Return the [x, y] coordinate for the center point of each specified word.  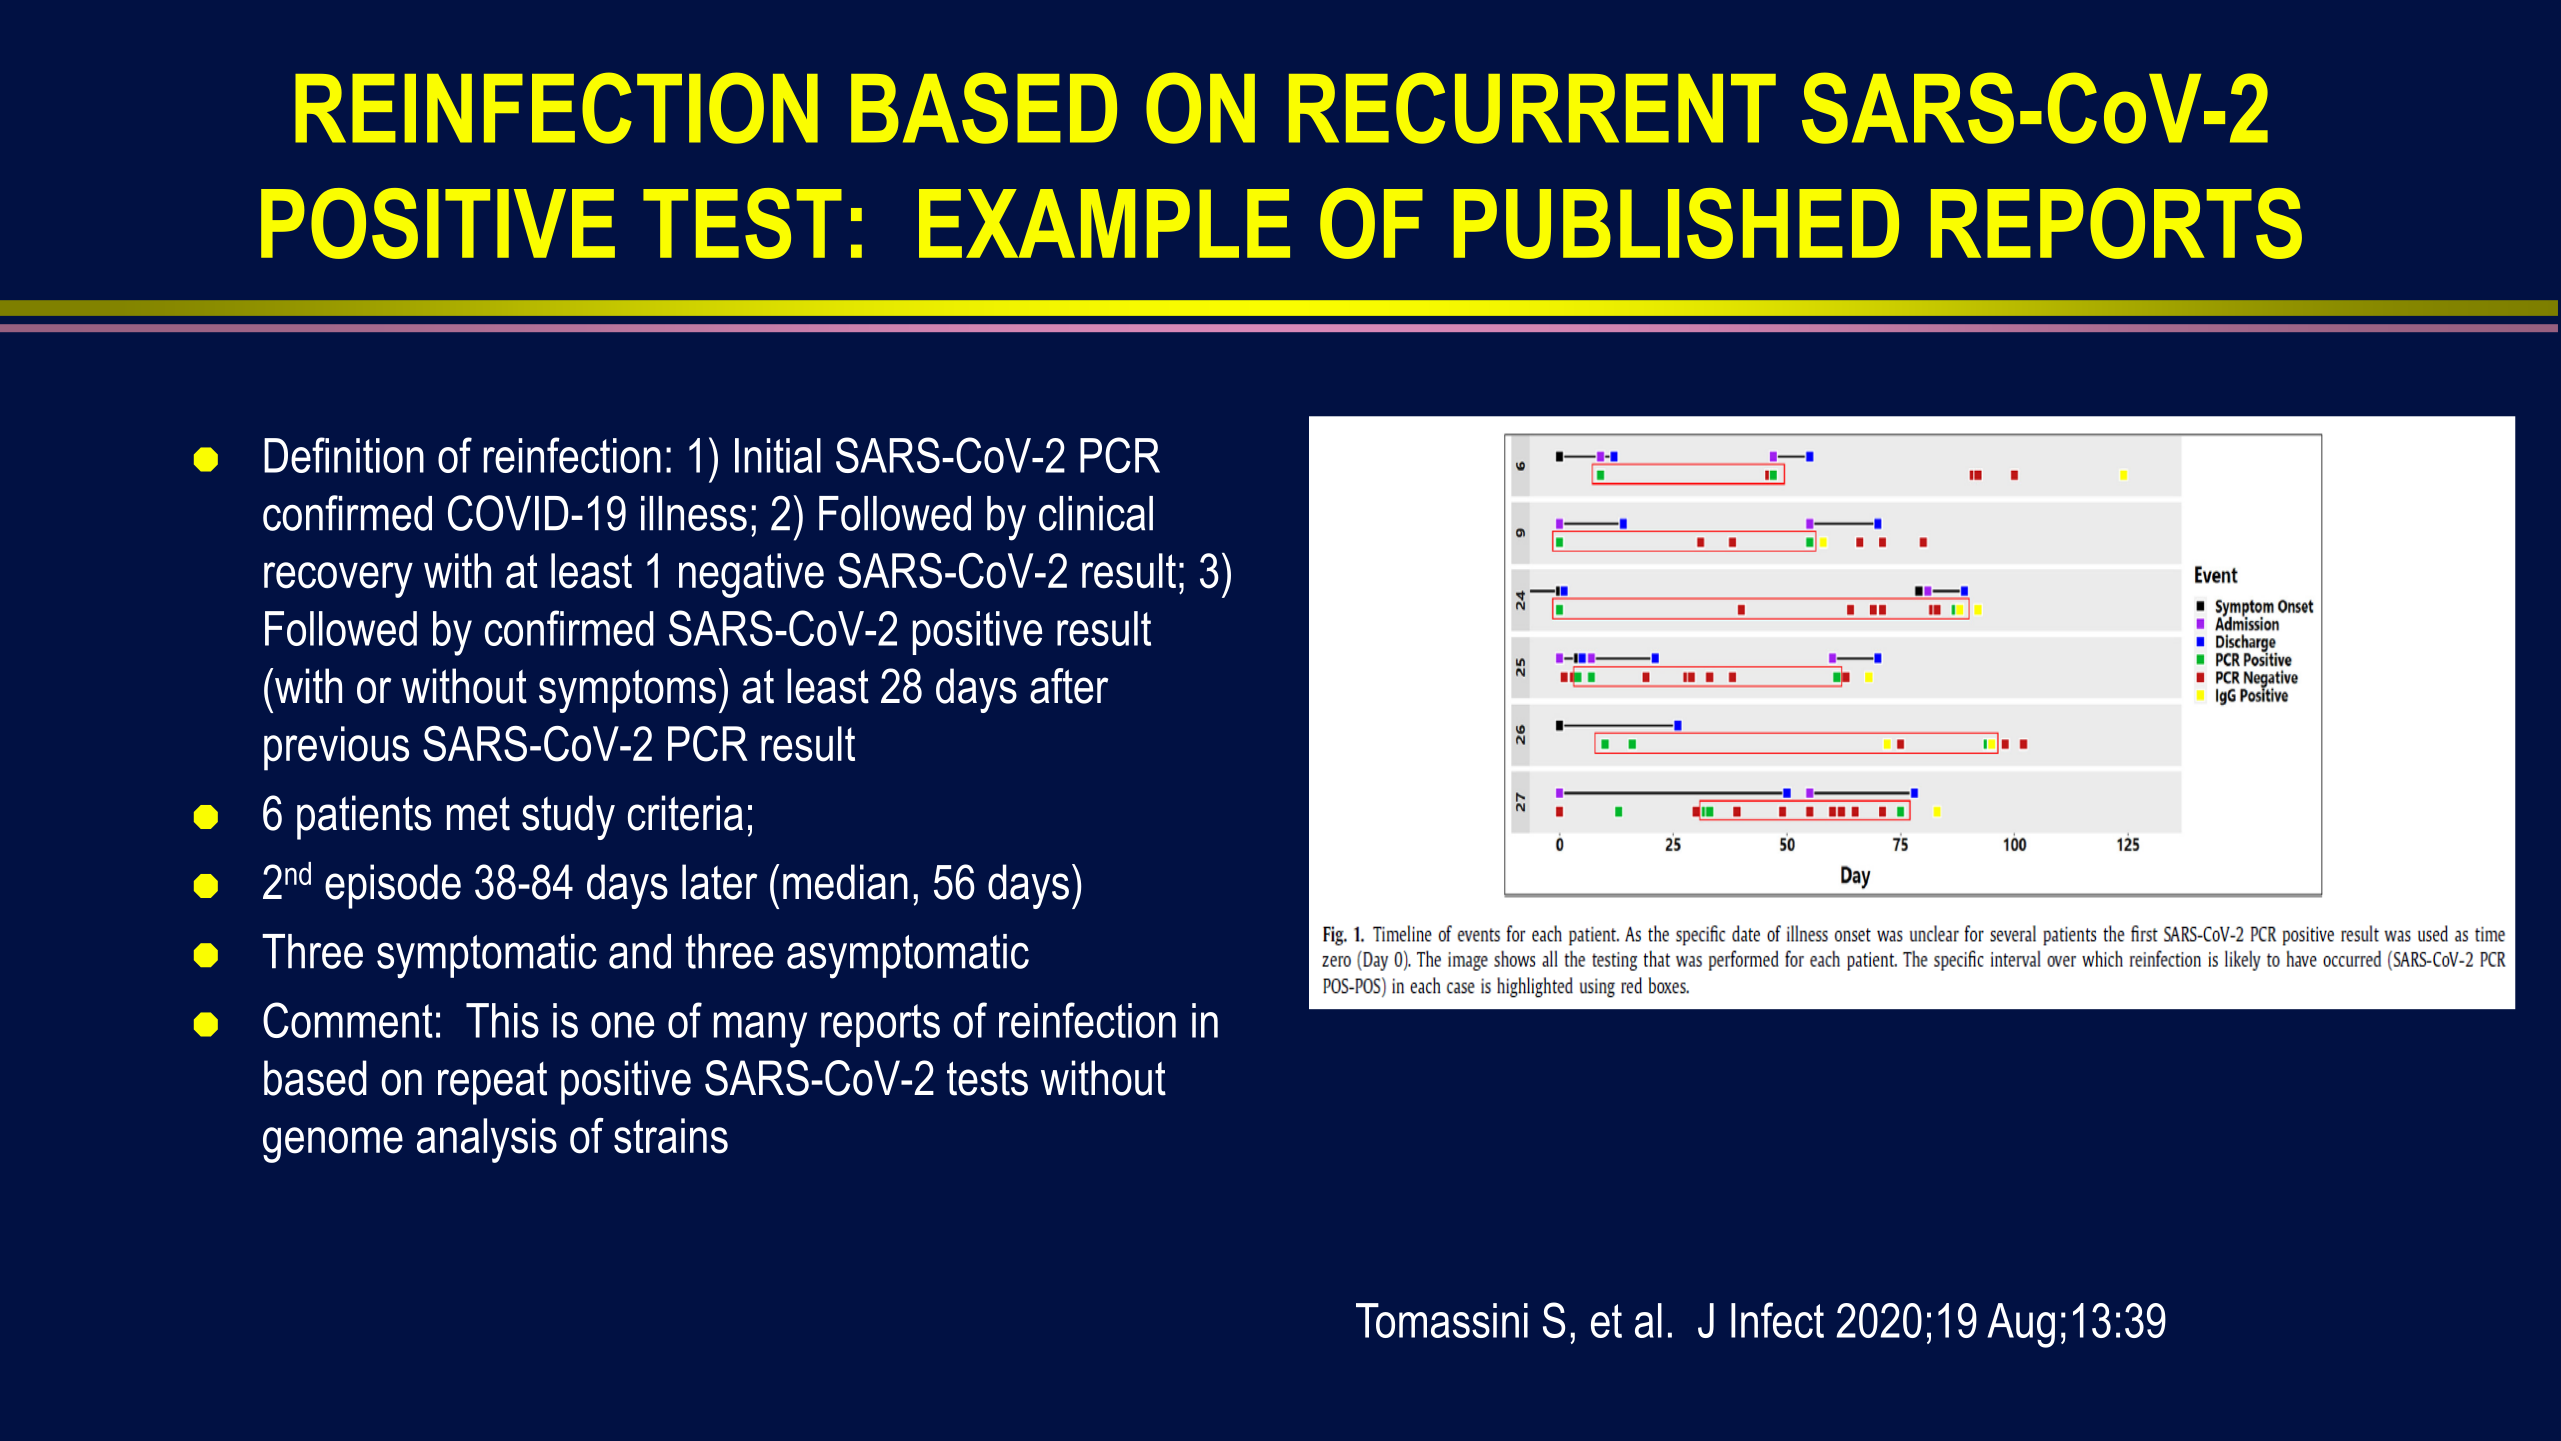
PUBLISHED [1676, 223]
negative [751, 575]
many [760, 1030]
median [845, 882]
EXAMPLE [1104, 223]
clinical [1096, 513]
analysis [487, 1140]
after [1069, 686]
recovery [338, 580]
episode [393, 886]
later [719, 882]
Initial [778, 455]
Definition [344, 455]
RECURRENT [1532, 108]
